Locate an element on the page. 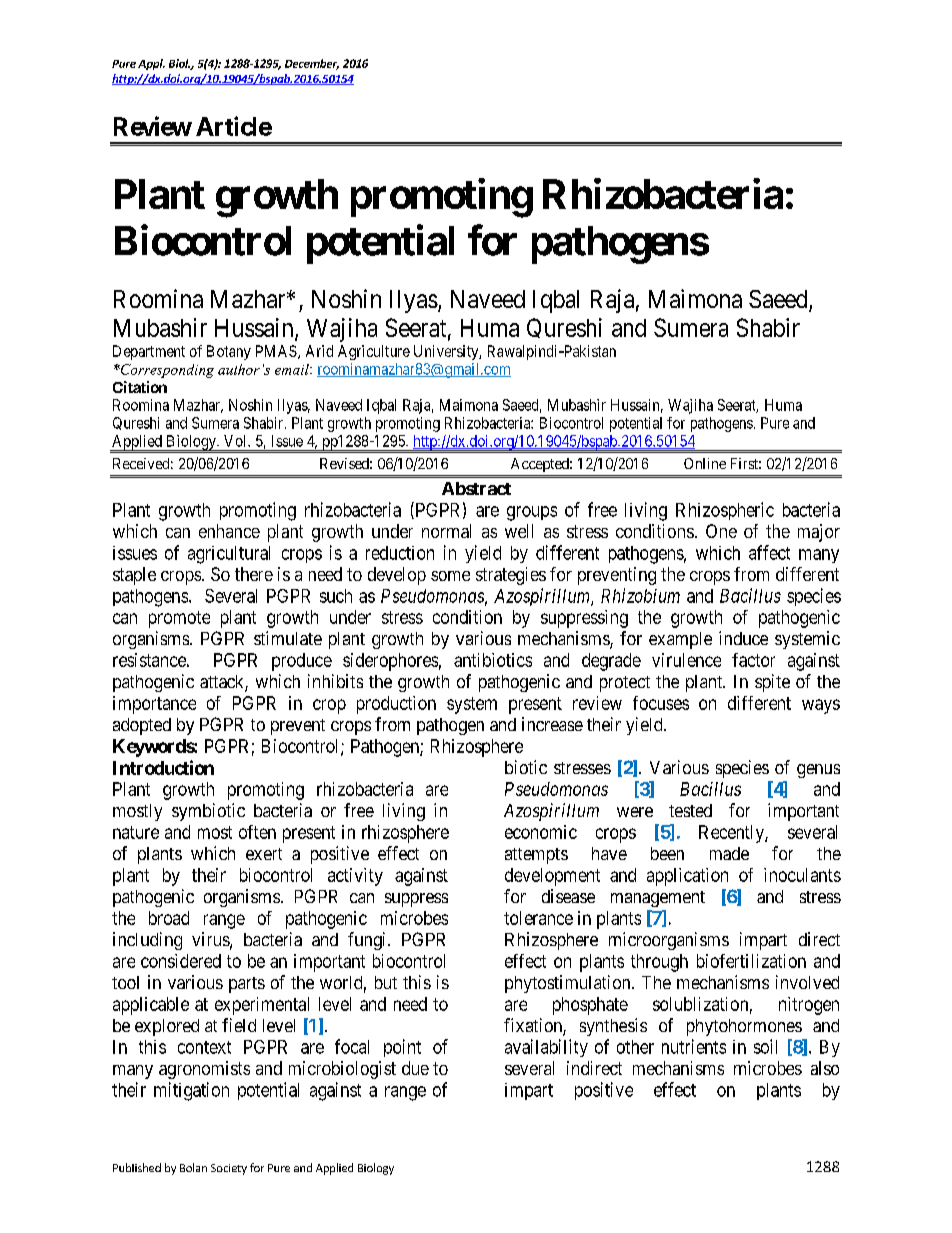 This document has width=952, height=1233. due is located at coordinates (415, 1068).
